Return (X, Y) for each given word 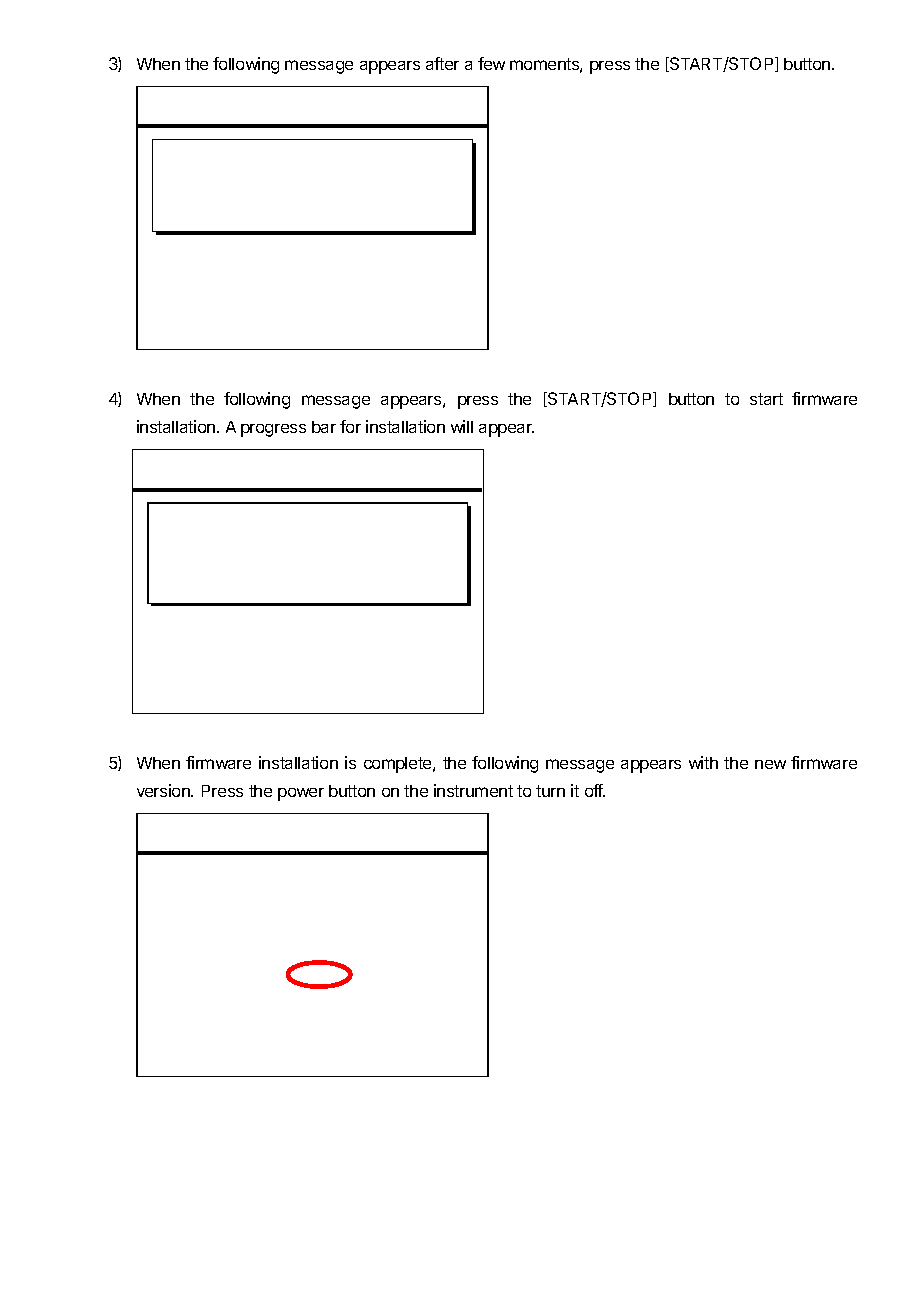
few (491, 63)
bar (324, 427)
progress (273, 430)
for (350, 426)
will (462, 426)
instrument (473, 790)
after (442, 63)
